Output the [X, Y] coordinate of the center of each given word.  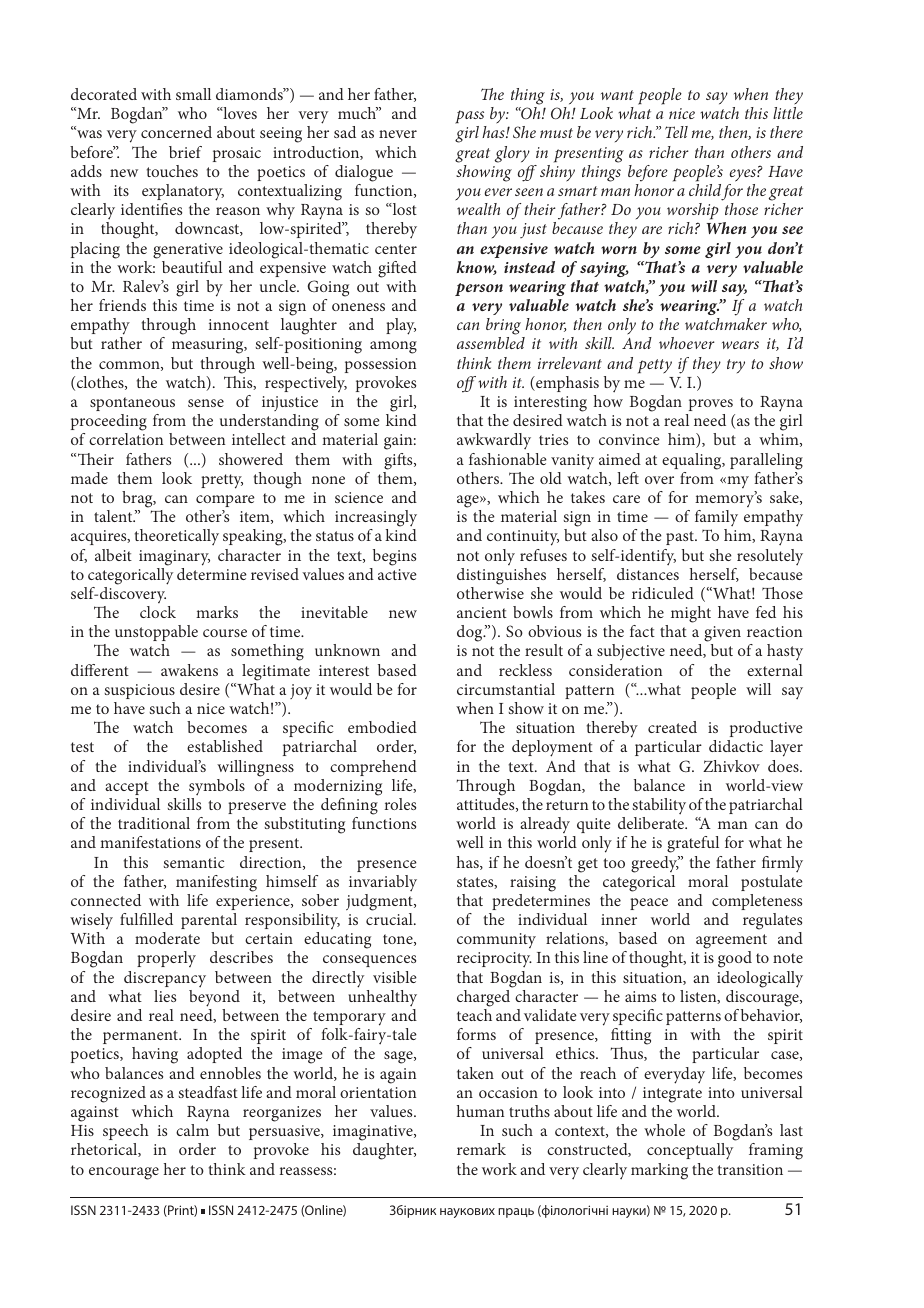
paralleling [766, 461]
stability [659, 806]
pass [469, 117]
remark [481, 1149]
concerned [176, 132]
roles [400, 804]
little [788, 113]
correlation [126, 439]
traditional [154, 823]
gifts [399, 461]
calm [192, 1130]
